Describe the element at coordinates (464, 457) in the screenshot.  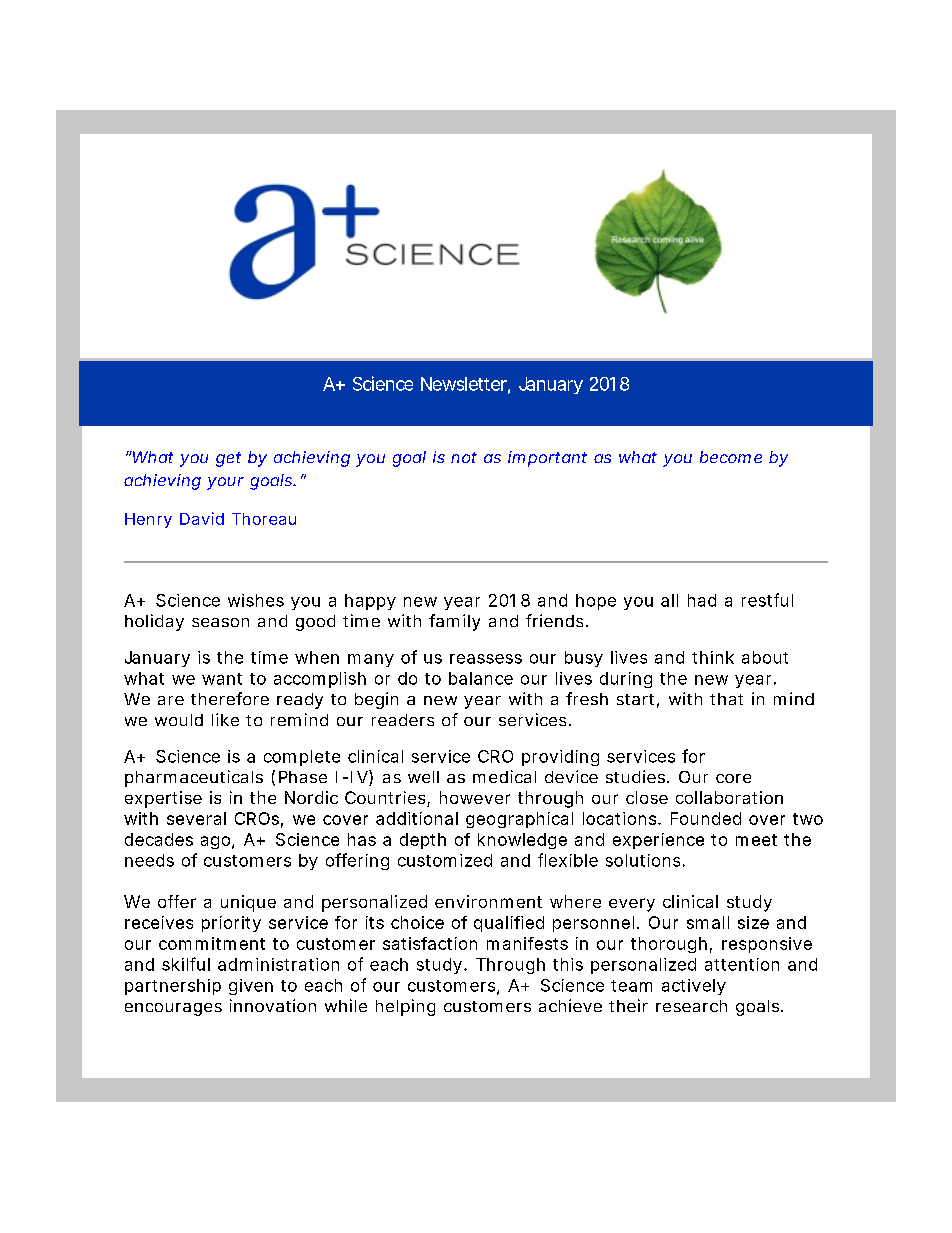
I see `not` at that location.
